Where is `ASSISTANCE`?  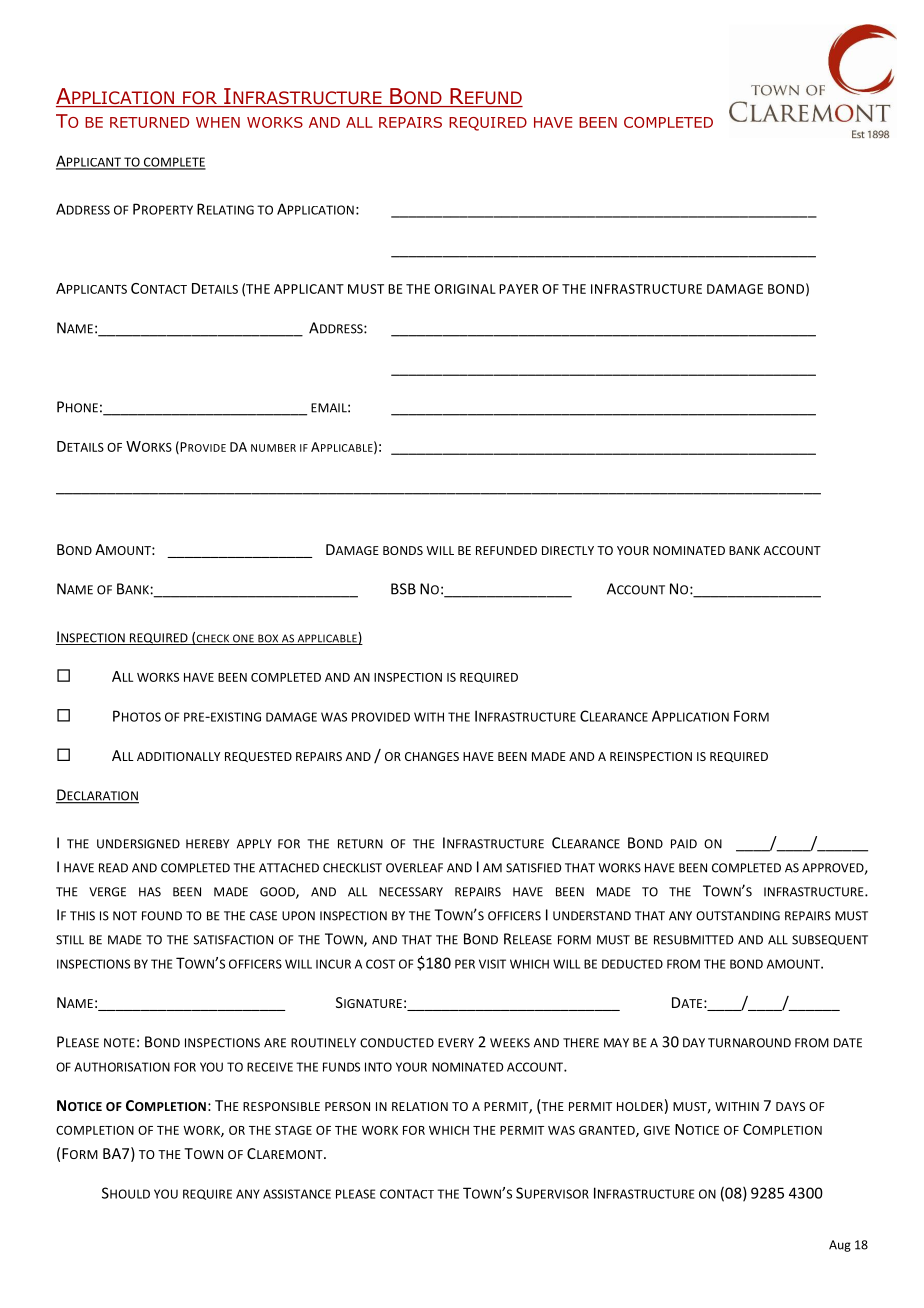
ASSISTANCE is located at coordinates (297, 1194).
